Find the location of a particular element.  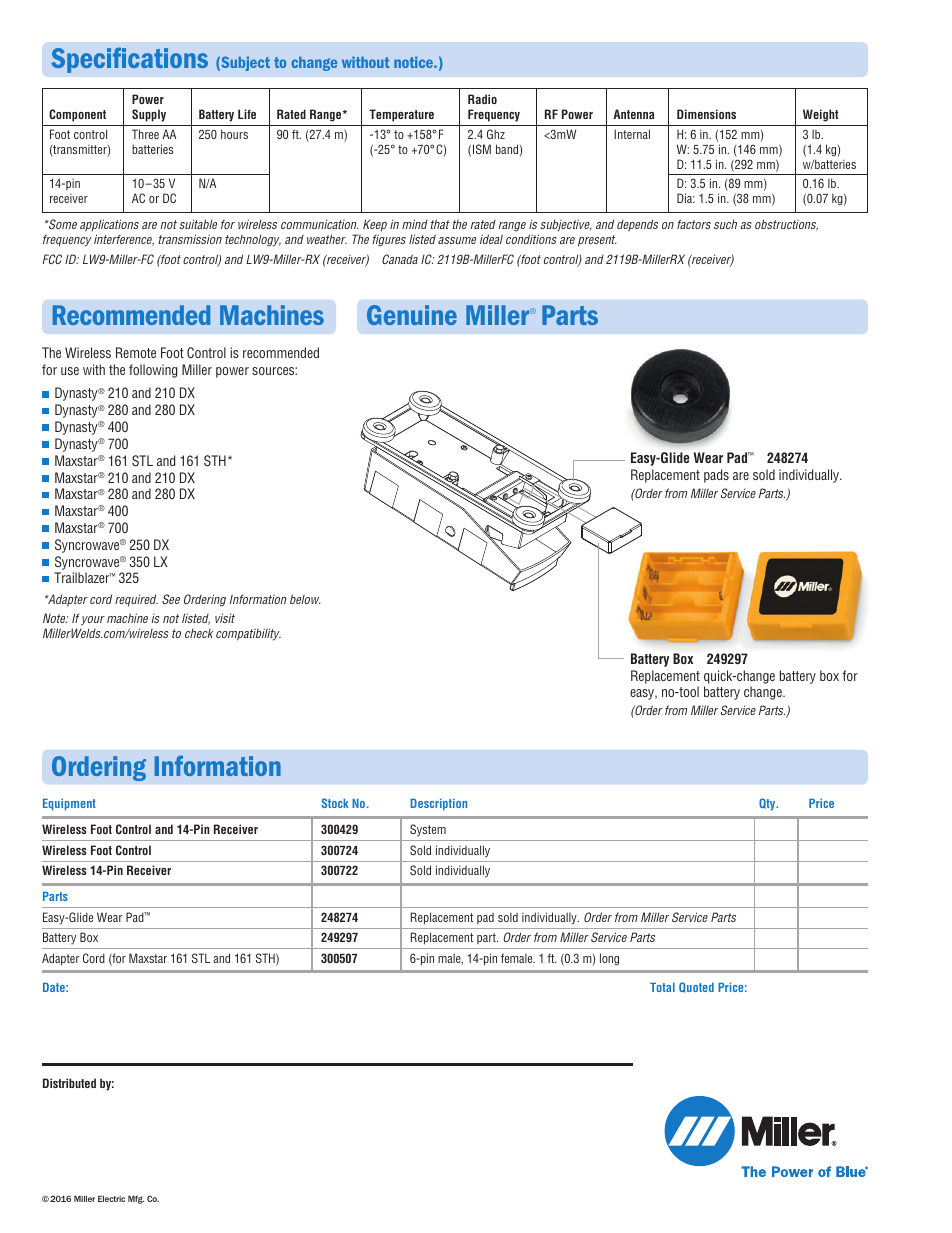

Dimensions is located at coordinates (706, 114).
